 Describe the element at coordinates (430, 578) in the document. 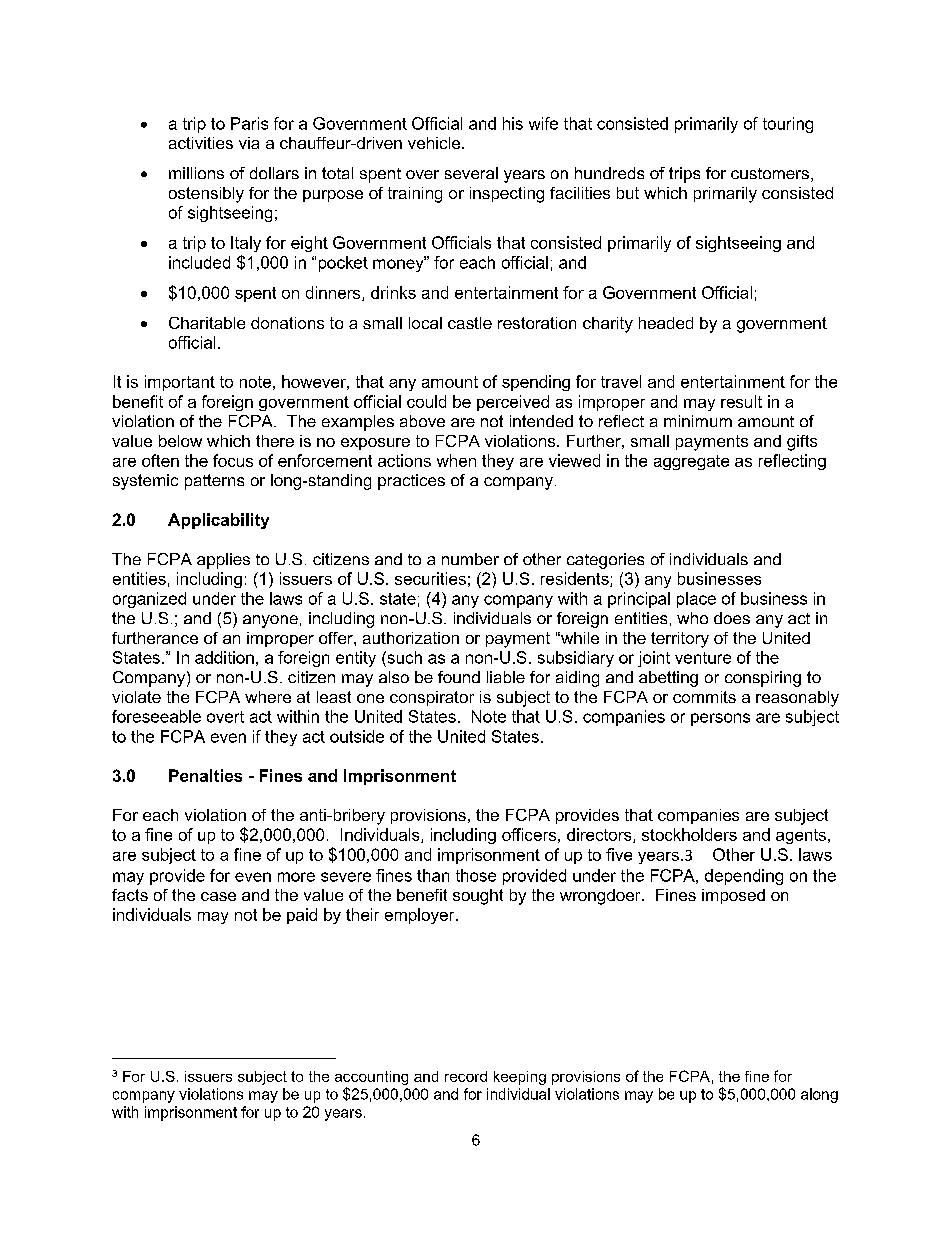

I see `securities` at that location.
